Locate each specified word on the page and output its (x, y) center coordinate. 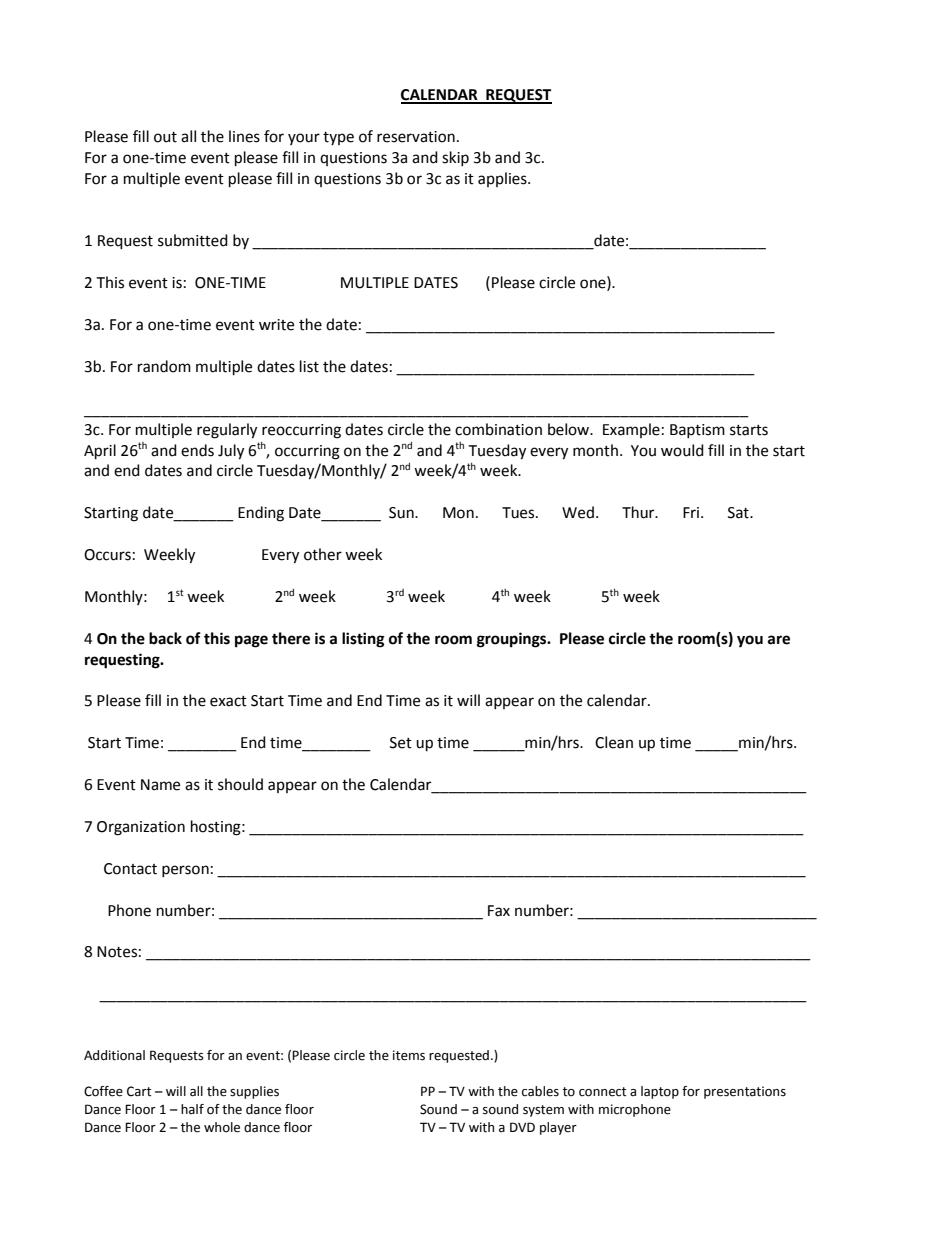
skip (455, 158)
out (165, 137)
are (779, 640)
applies (503, 179)
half (192, 1109)
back (165, 638)
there (291, 638)
